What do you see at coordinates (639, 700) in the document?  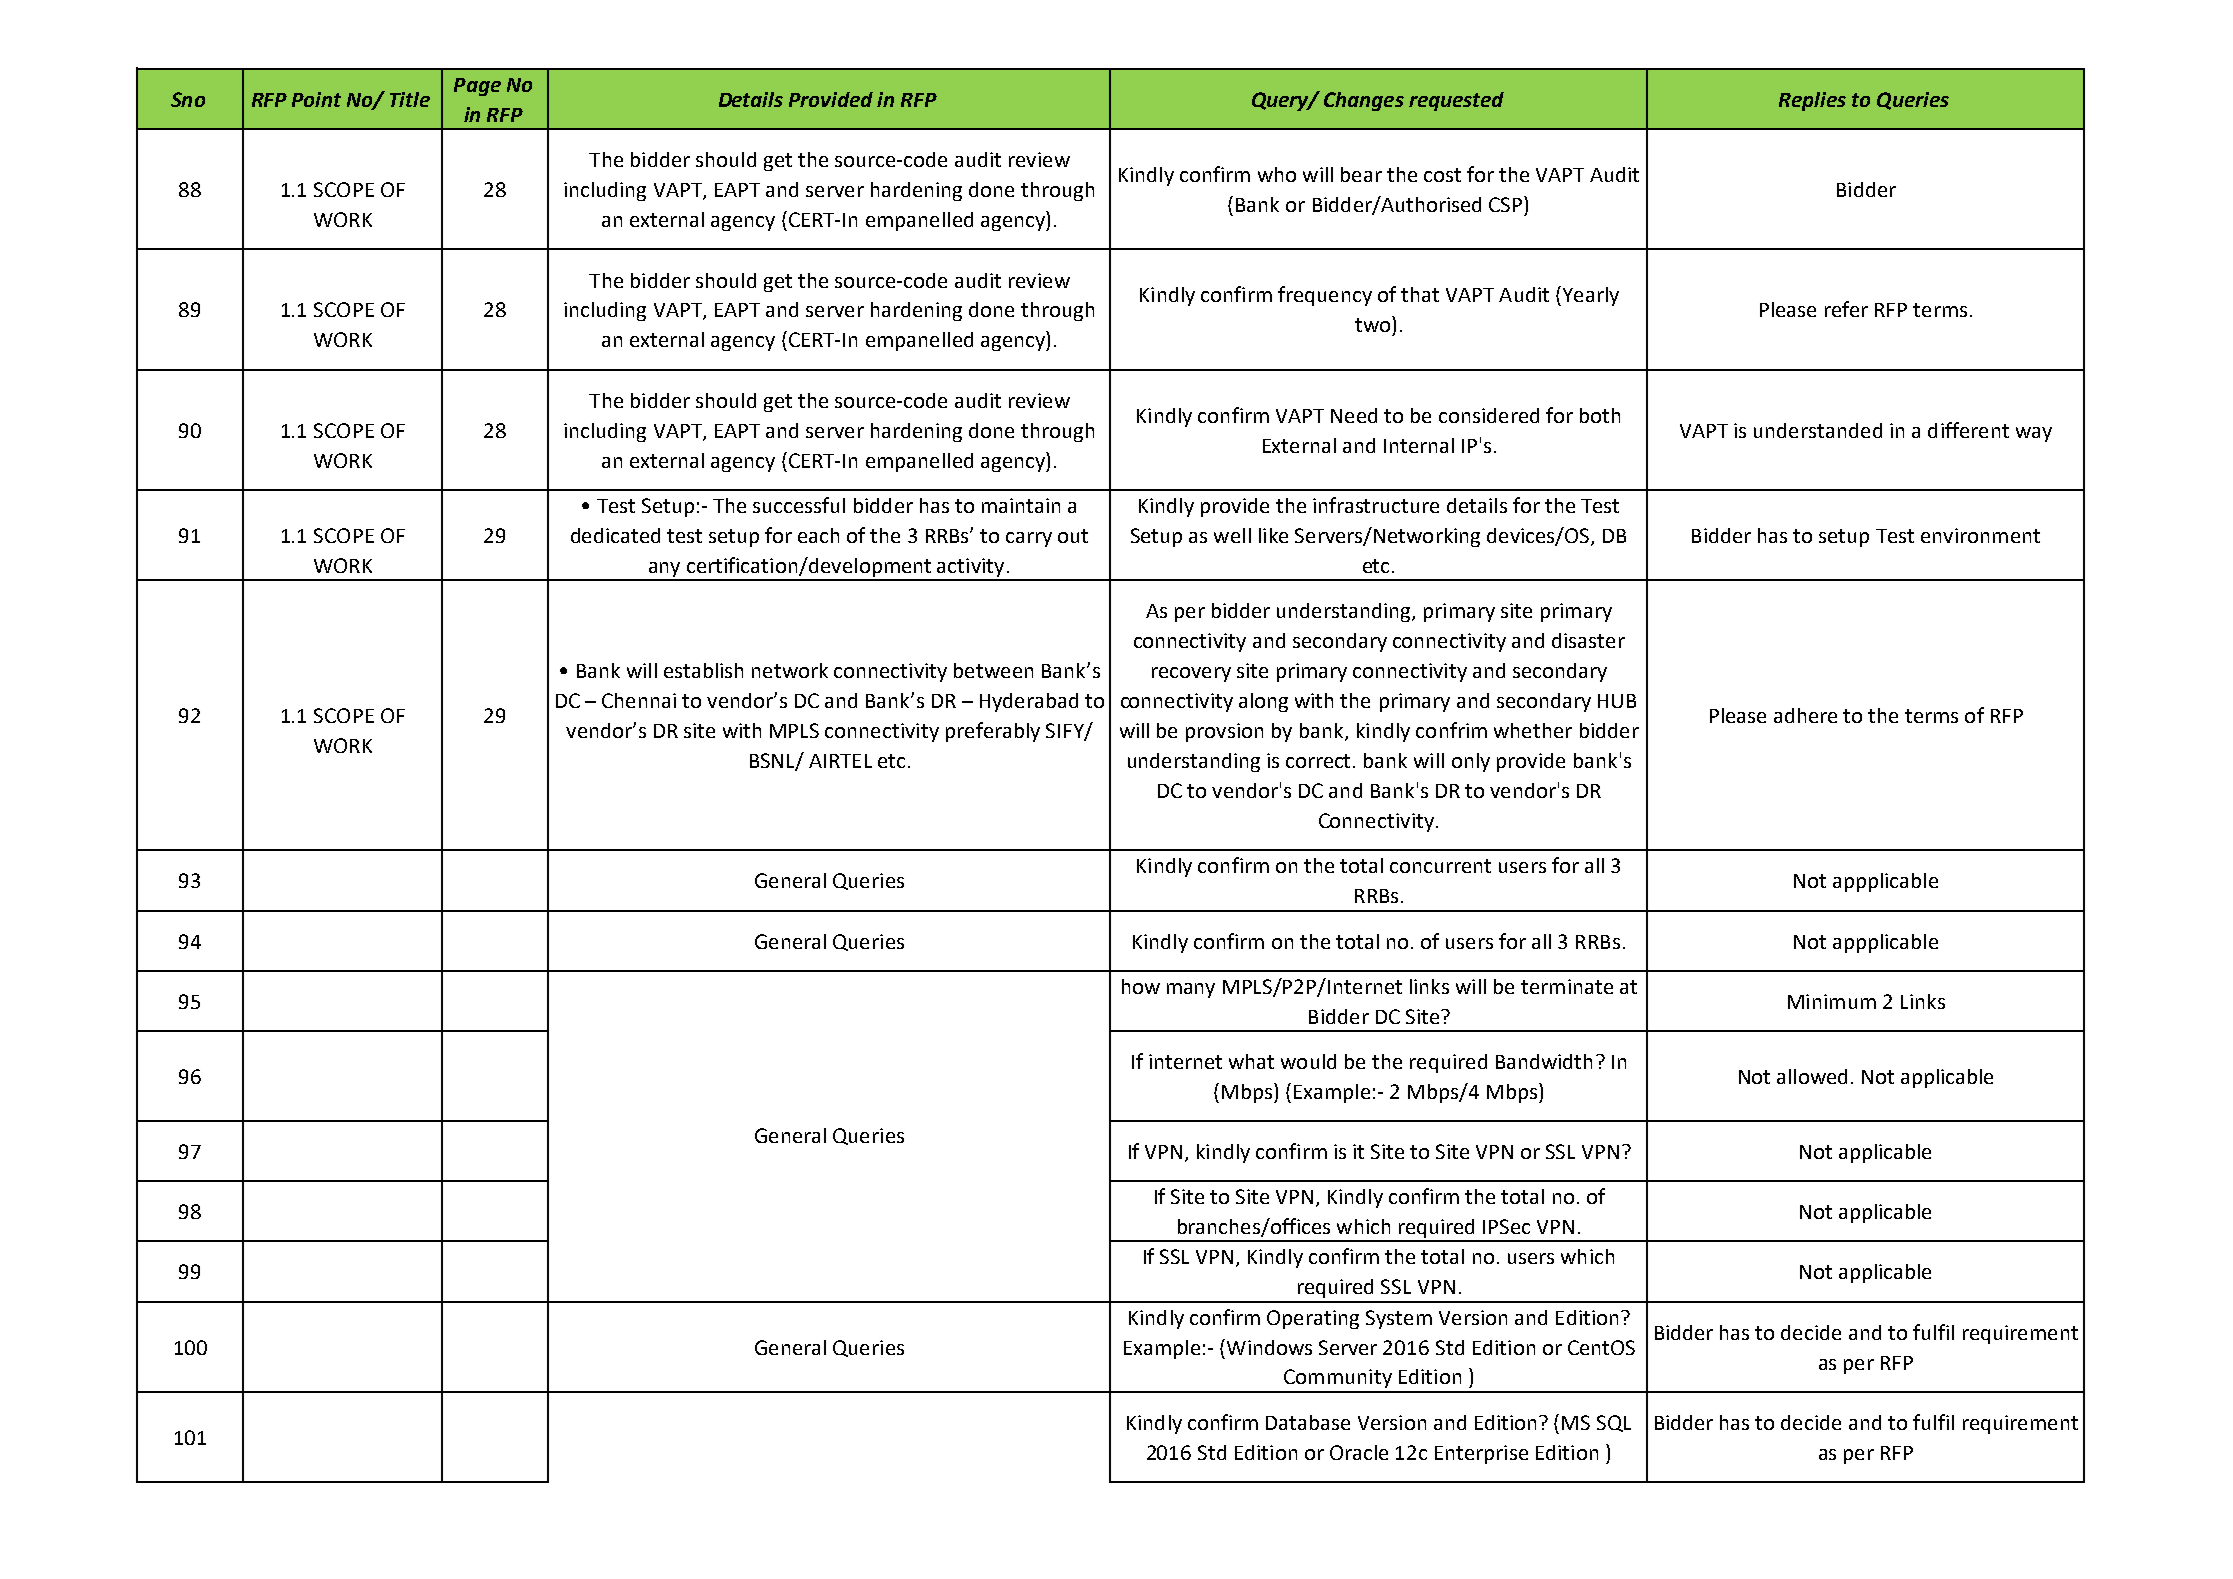 I see `Chennai` at bounding box center [639, 700].
